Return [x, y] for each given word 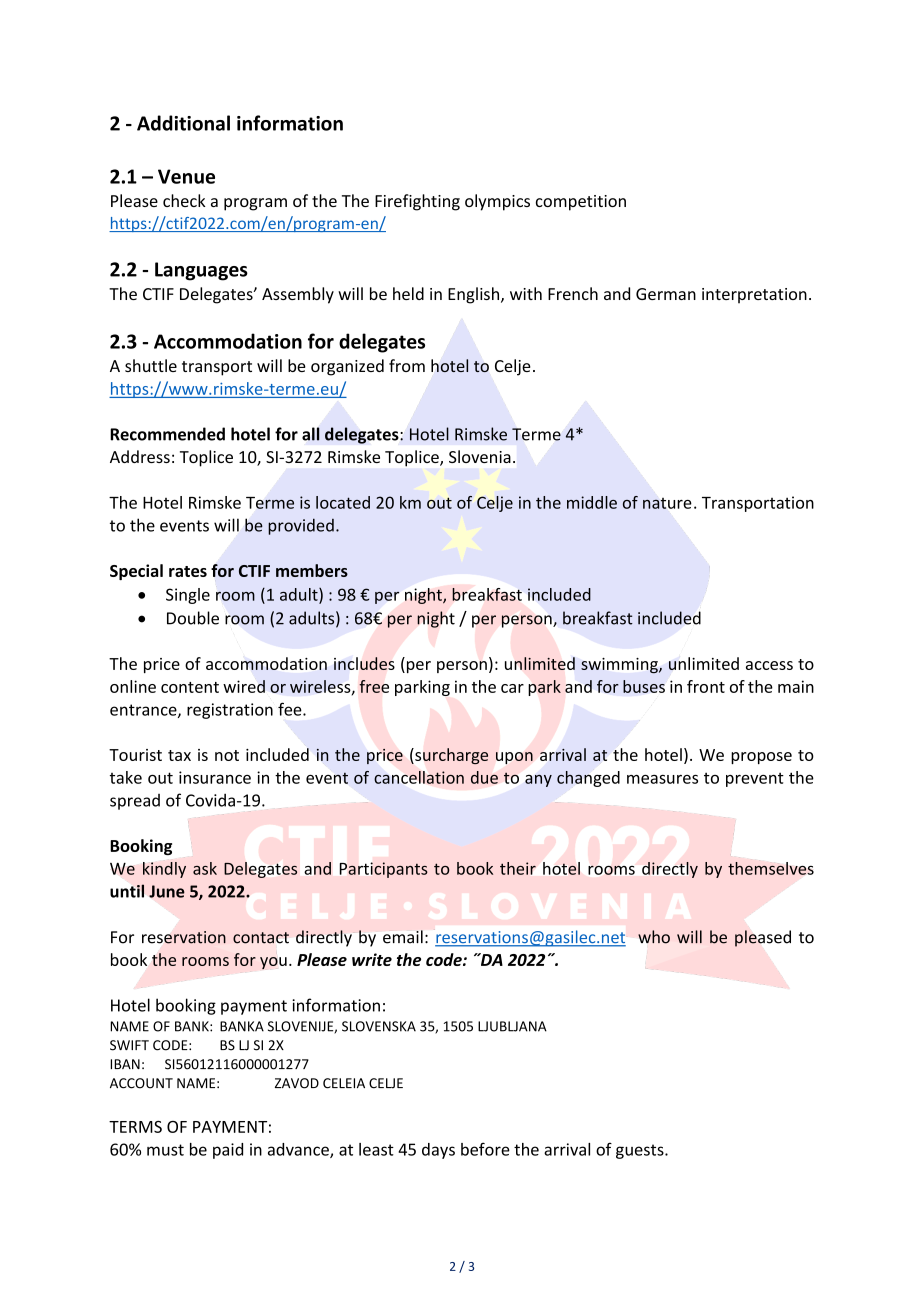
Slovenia [480, 456]
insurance [215, 777]
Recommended [167, 434]
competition [581, 203]
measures [662, 779]
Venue [186, 176]
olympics [497, 202]
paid [228, 1151]
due [484, 777]
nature [667, 503]
